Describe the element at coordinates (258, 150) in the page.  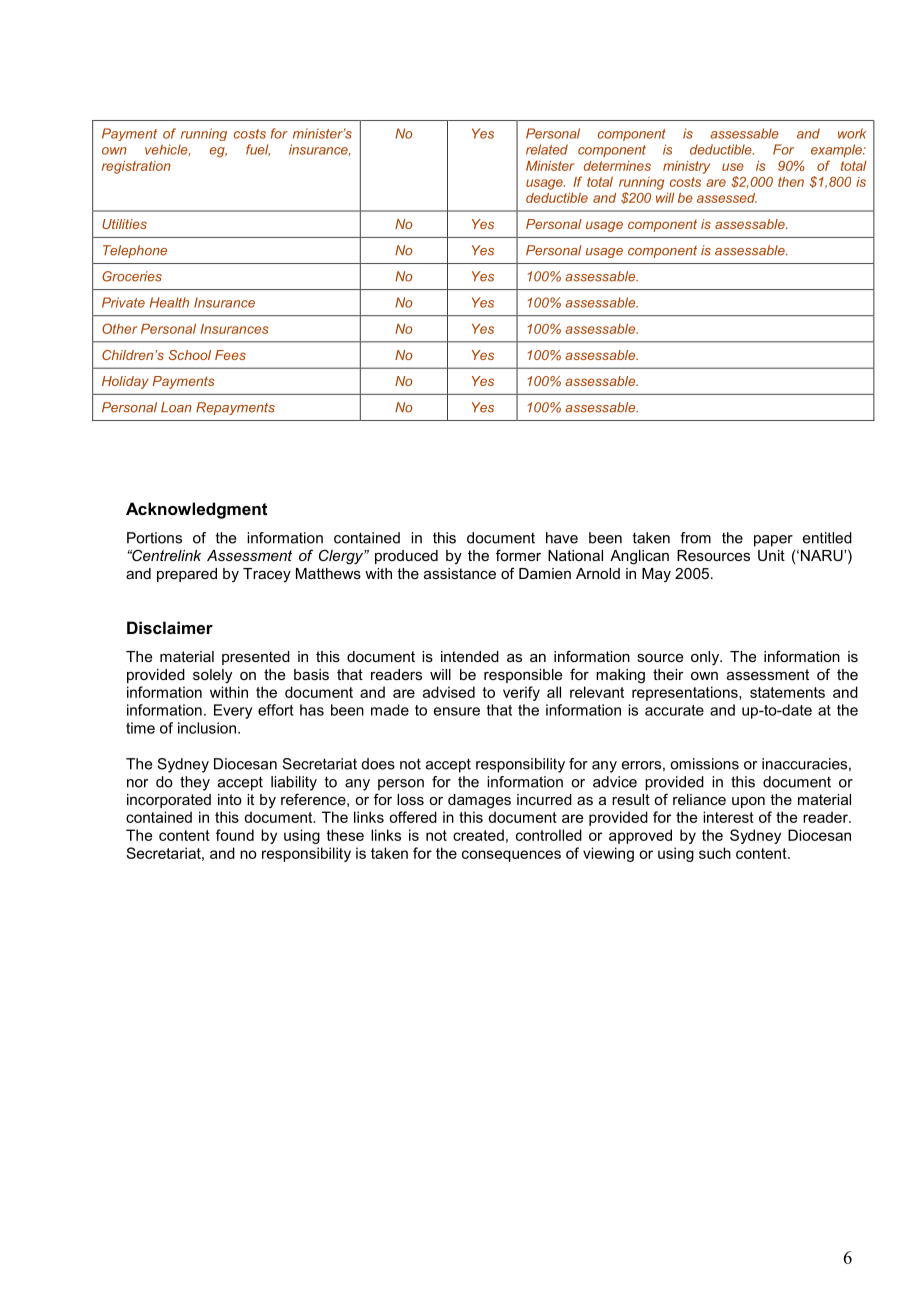
I see `fuel` at that location.
